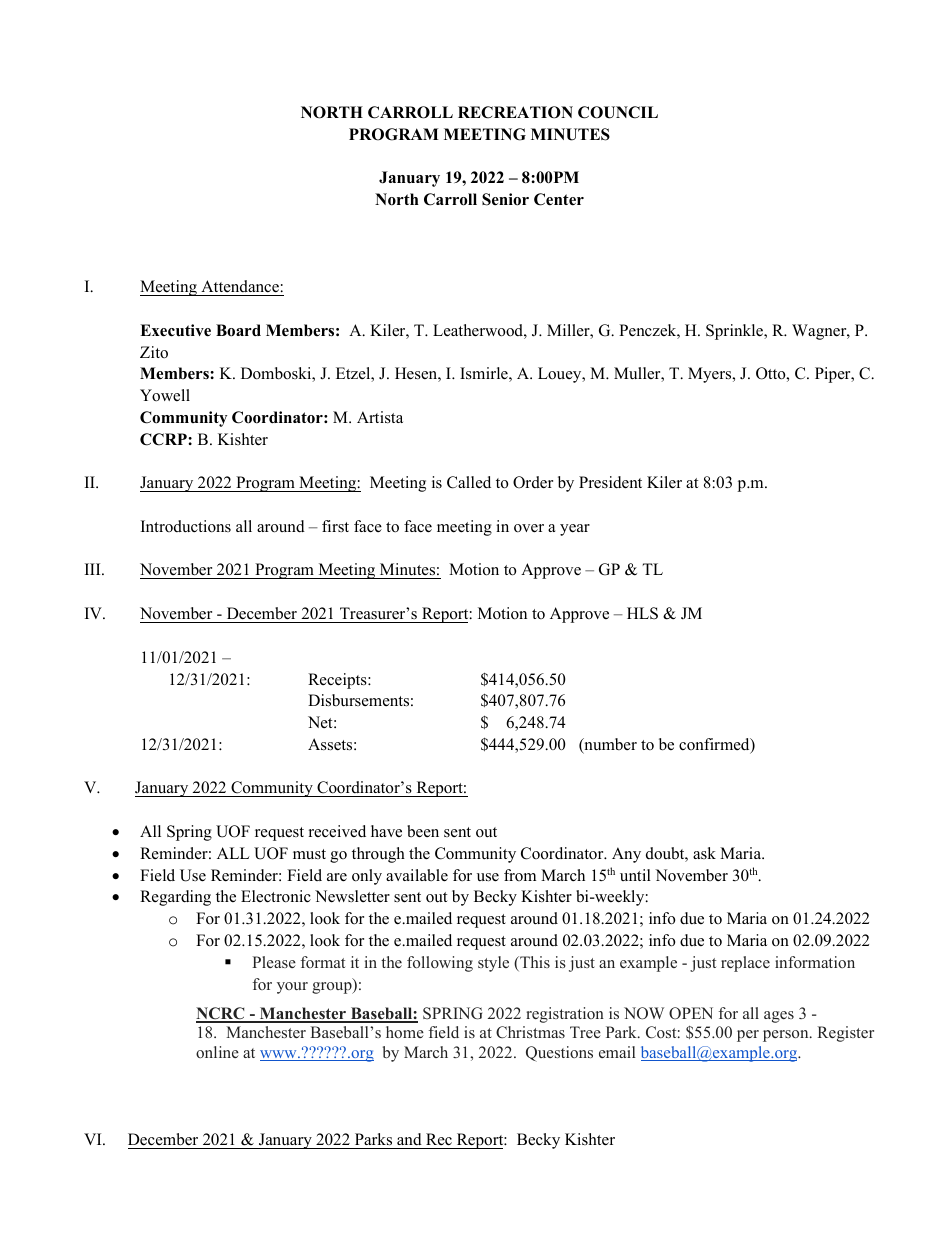 The width and height of the document is (952, 1233). I want to click on Called, so click(469, 482).
